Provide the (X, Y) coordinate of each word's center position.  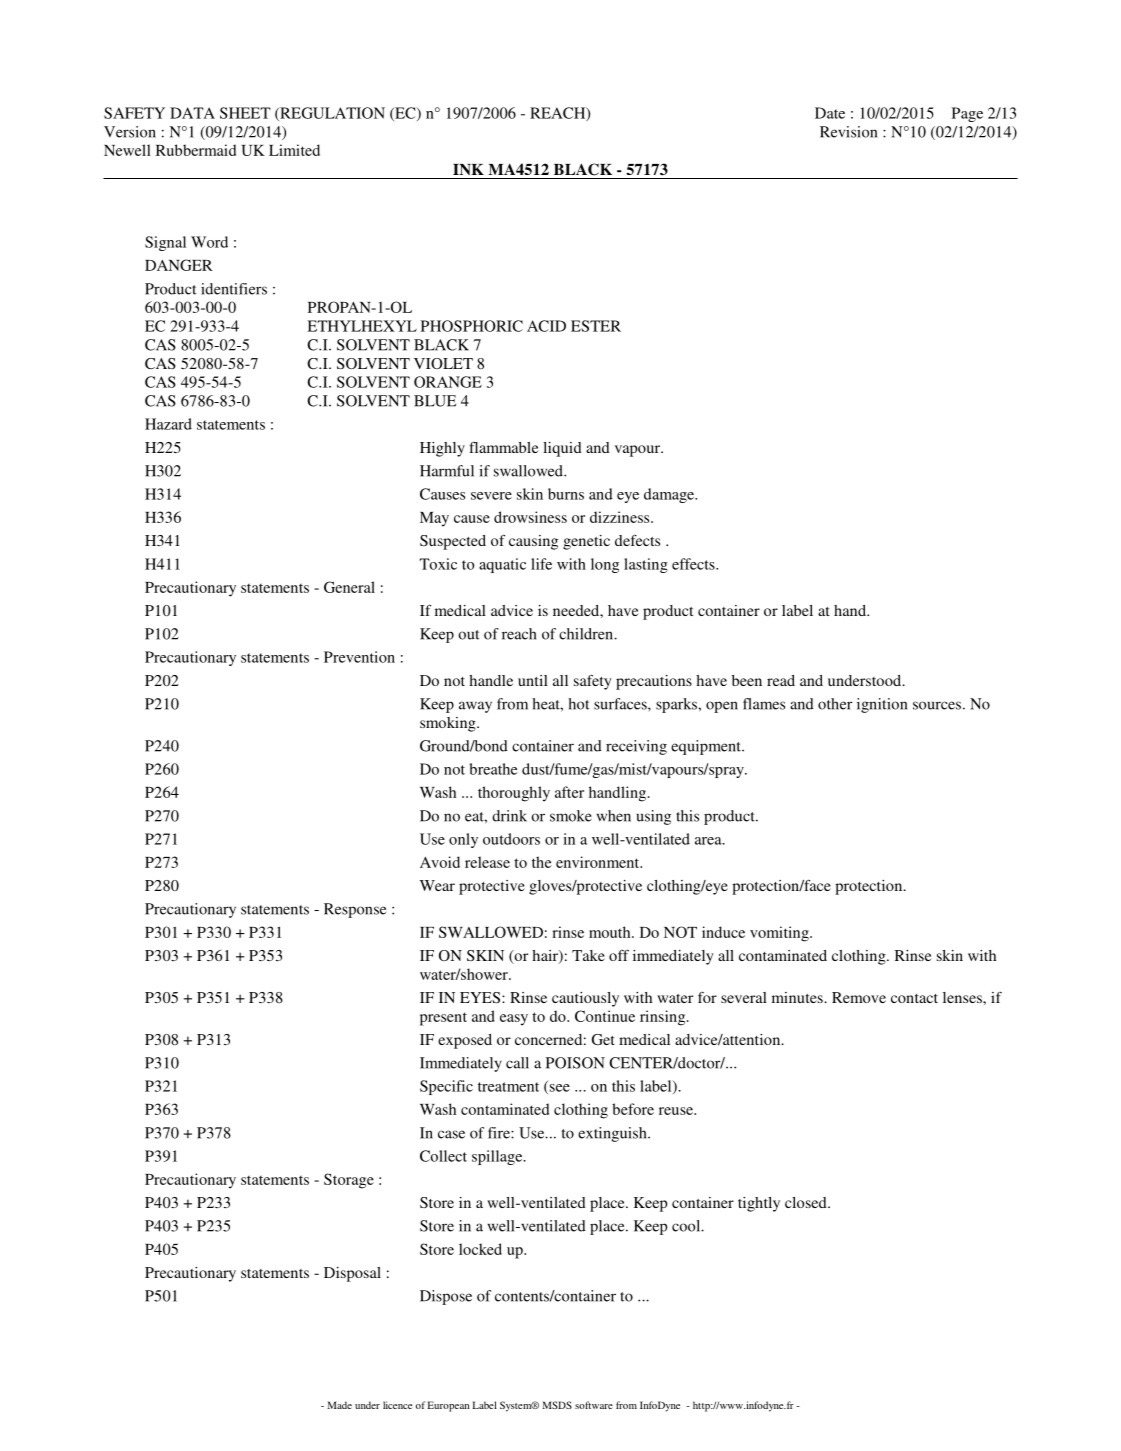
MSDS (557, 1405)
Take (588, 955)
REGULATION (331, 114)
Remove (859, 997)
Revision (848, 132)
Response (355, 910)
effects (694, 564)
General (349, 587)
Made (339, 1405)
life (541, 564)
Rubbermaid (196, 150)
